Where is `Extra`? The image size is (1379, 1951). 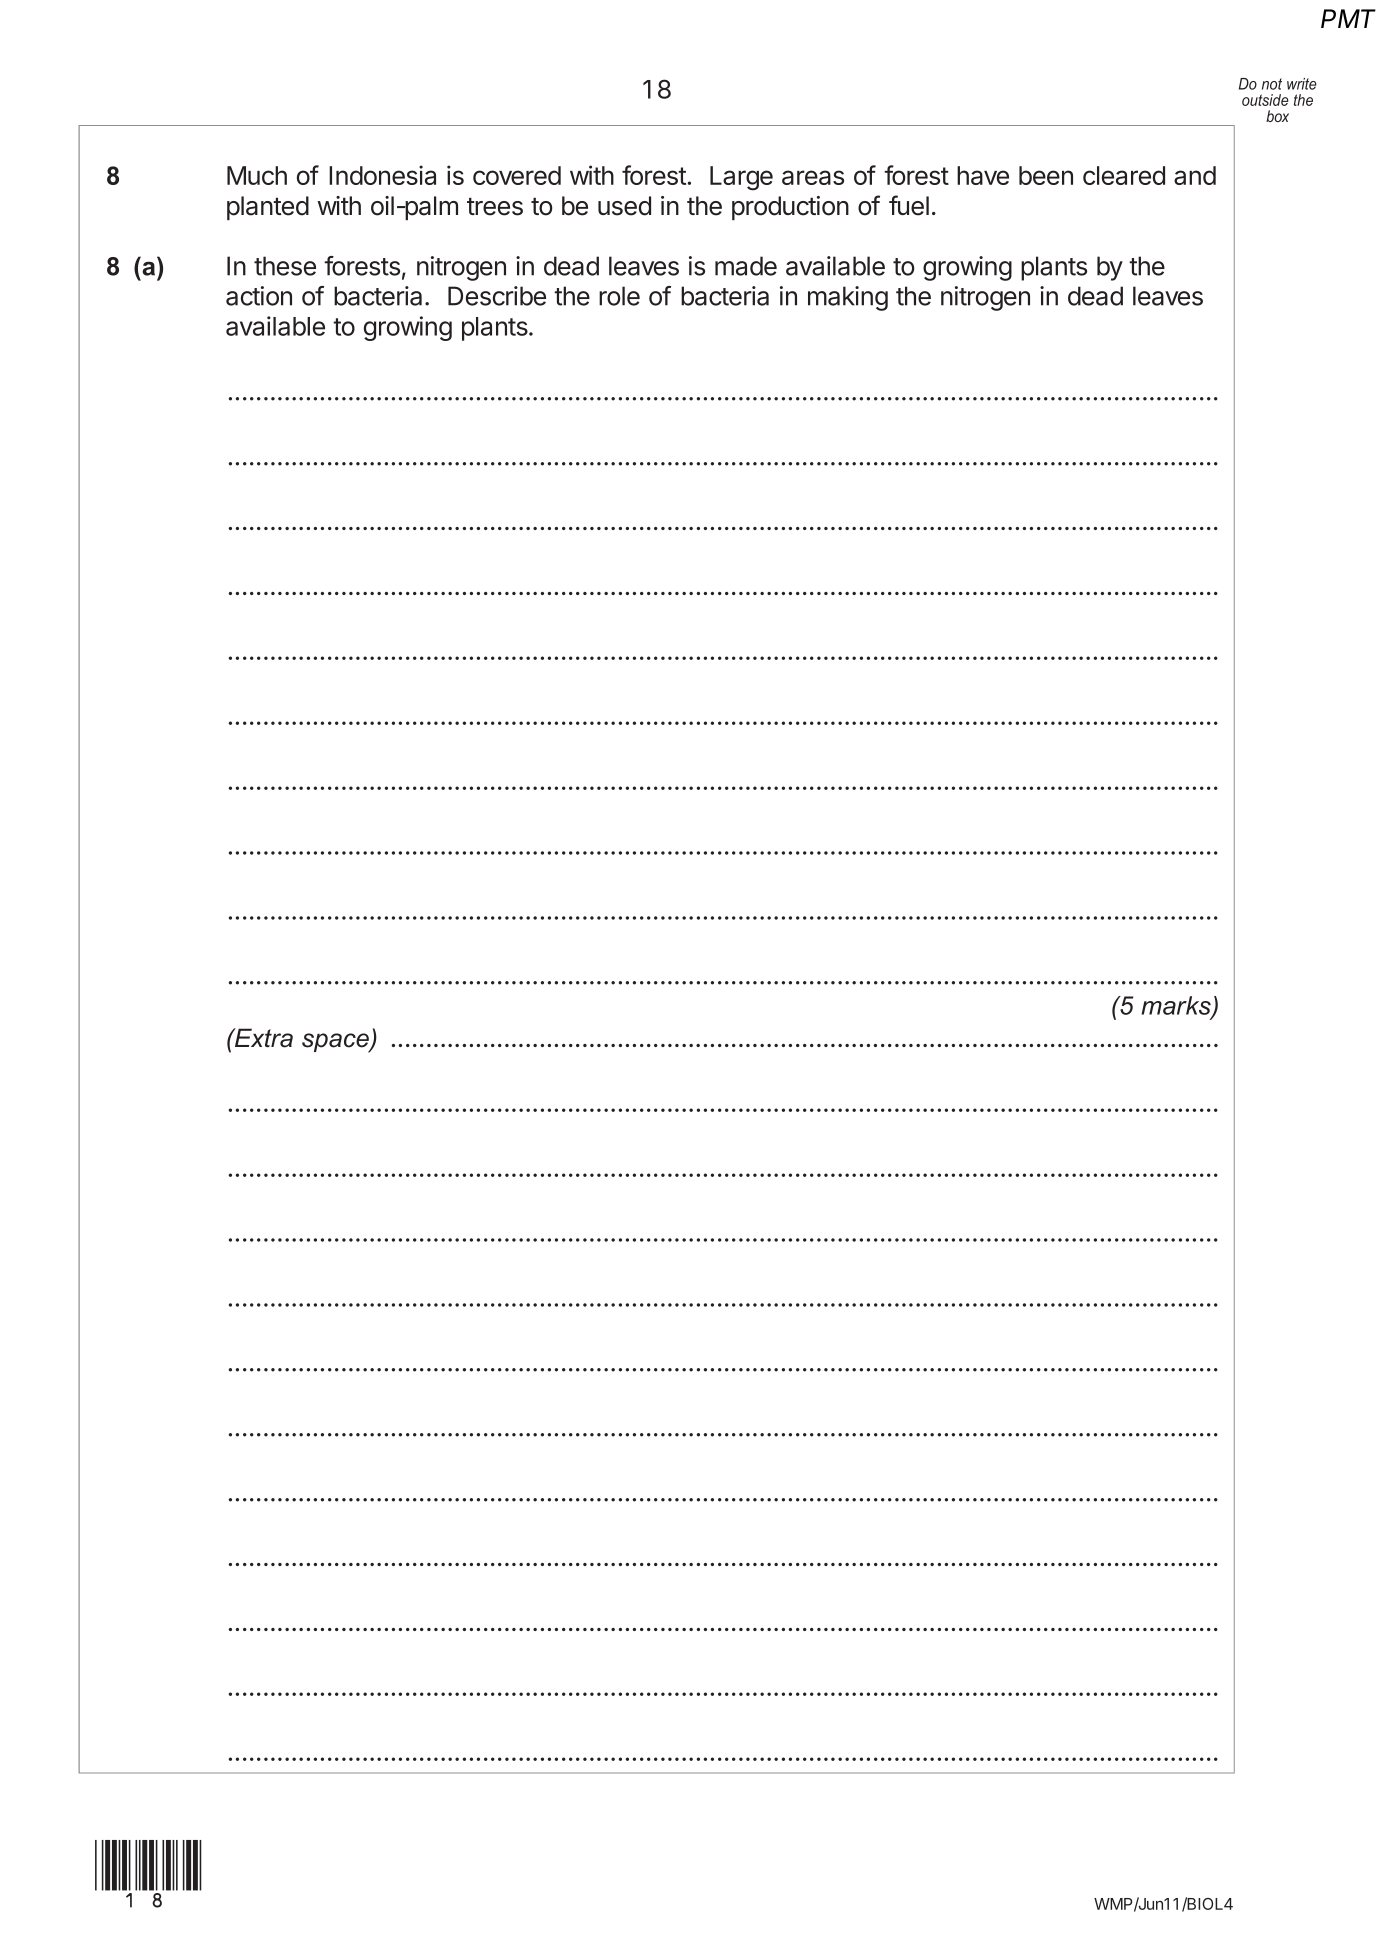
Extra is located at coordinates (263, 1038).
